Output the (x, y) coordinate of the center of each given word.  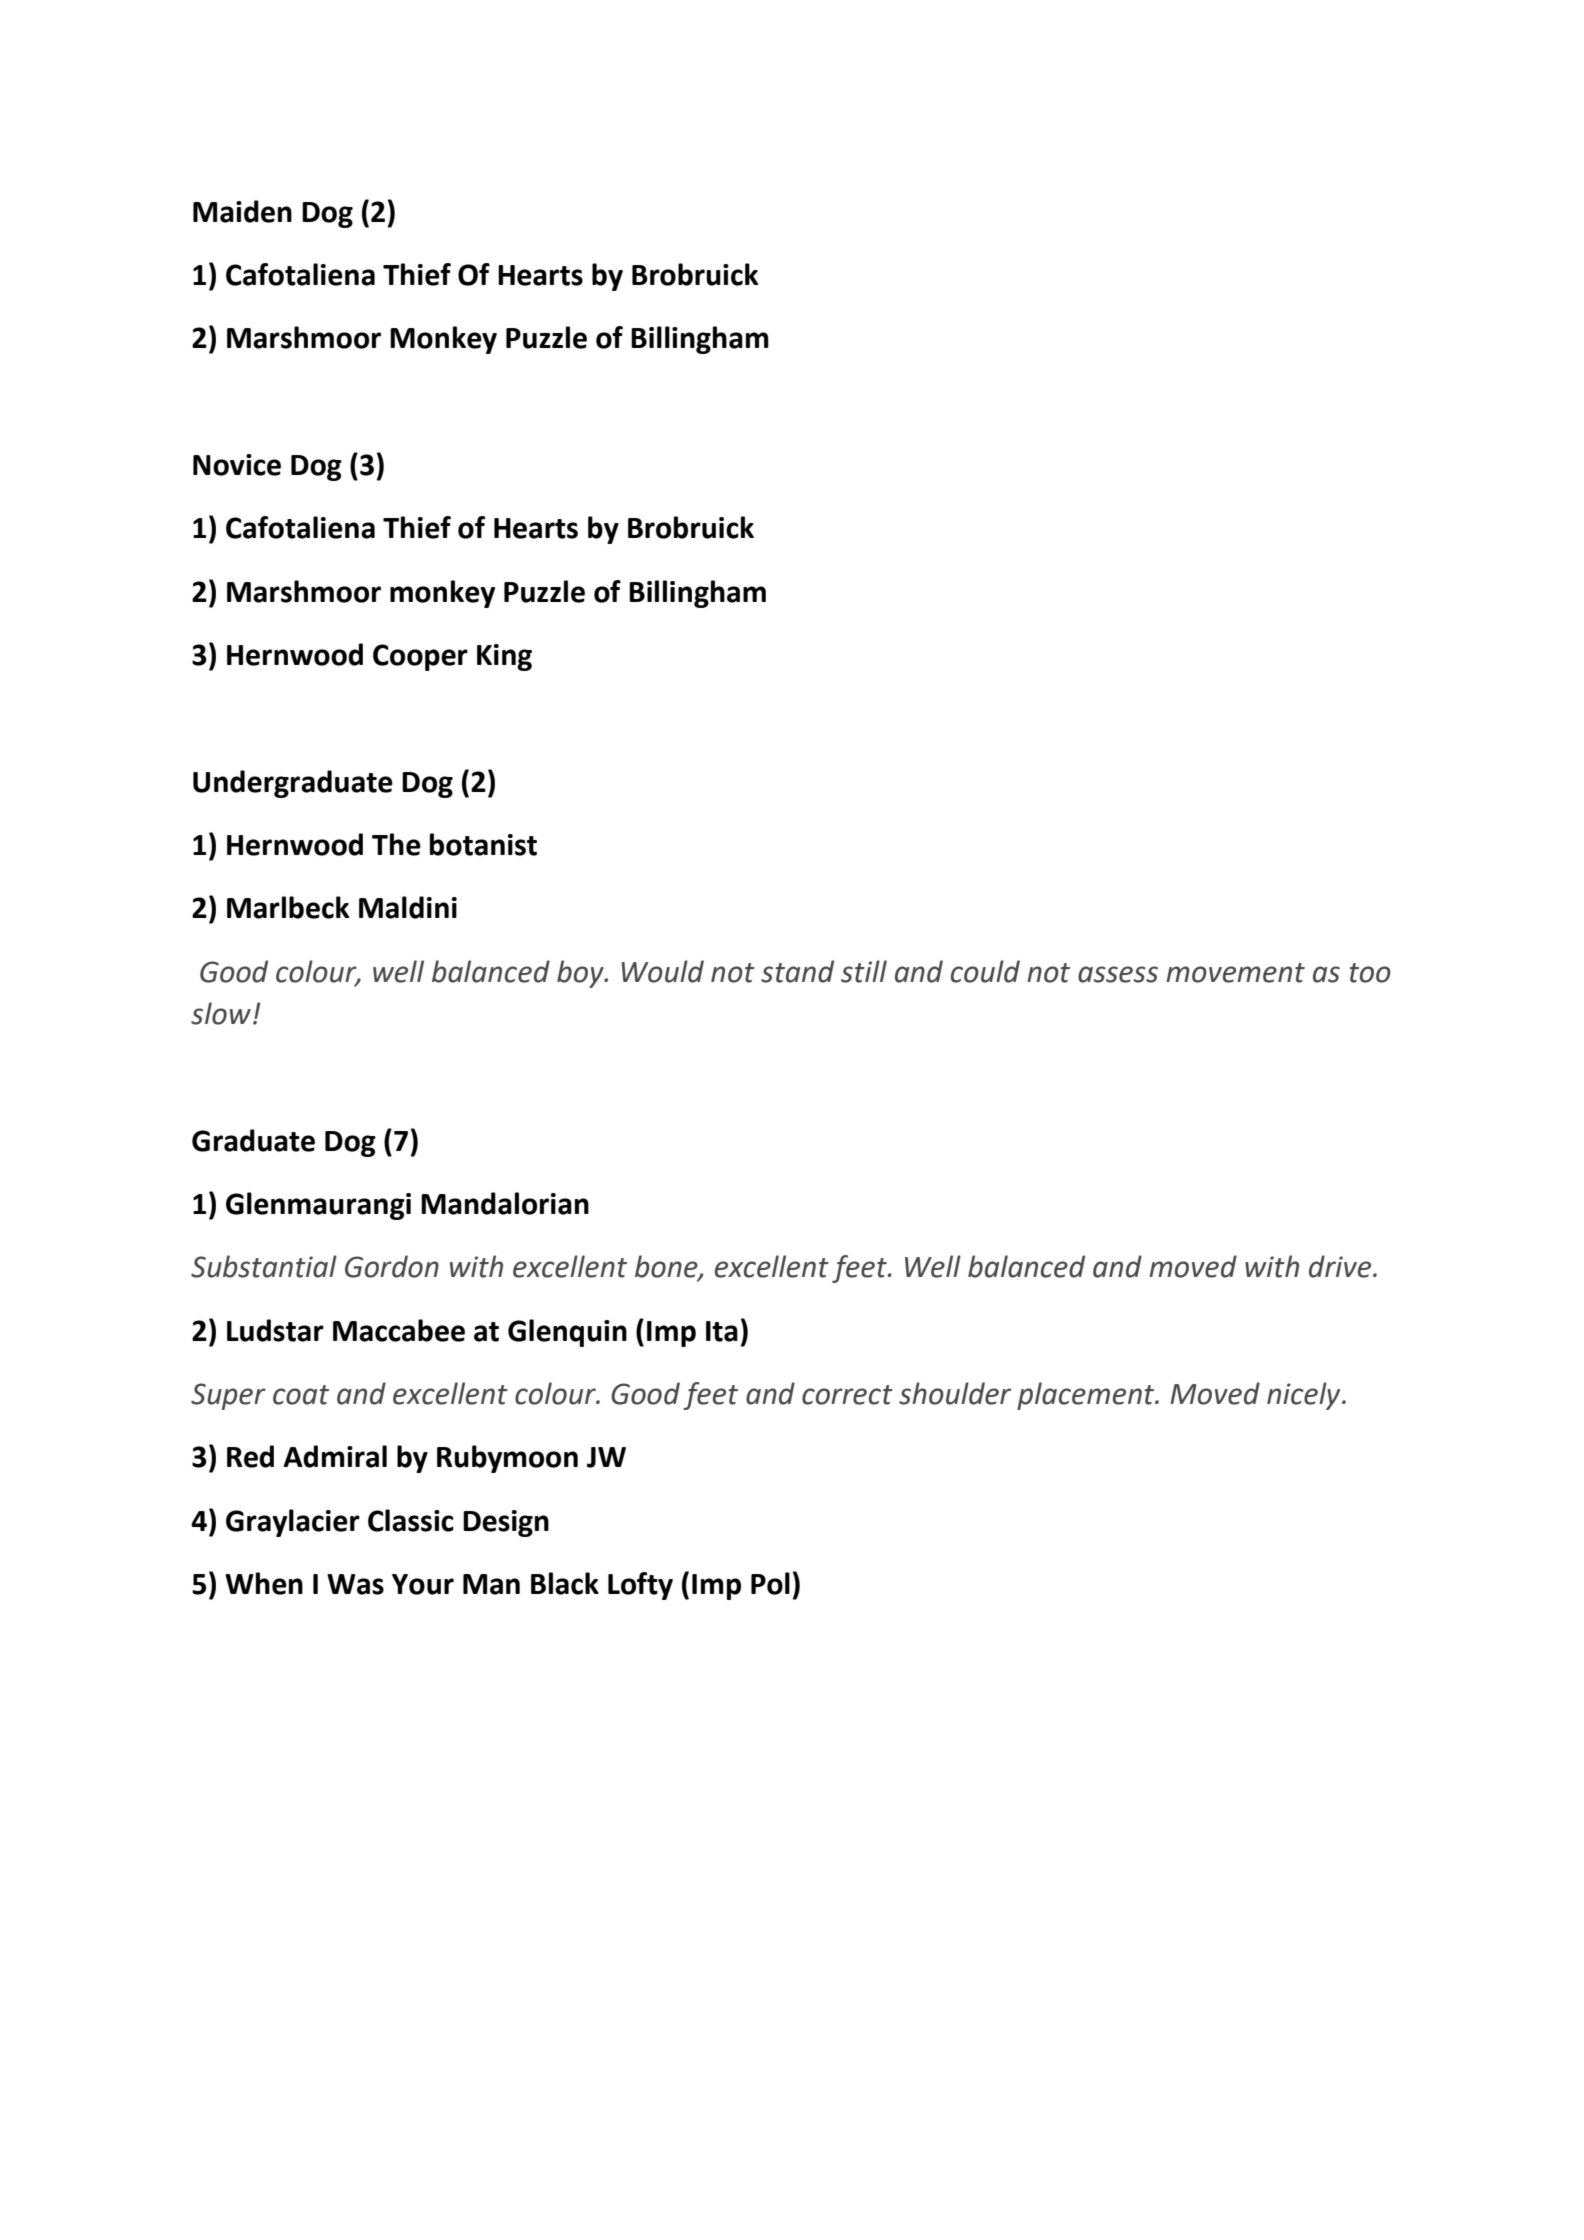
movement (1235, 973)
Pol (770, 1583)
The (396, 844)
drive (1341, 1266)
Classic (411, 1520)
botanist (483, 844)
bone (667, 1267)
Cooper (420, 657)
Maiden (242, 211)
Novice (237, 465)
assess (1118, 974)
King (504, 657)
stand (797, 971)
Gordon (392, 1266)
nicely (1305, 1396)
